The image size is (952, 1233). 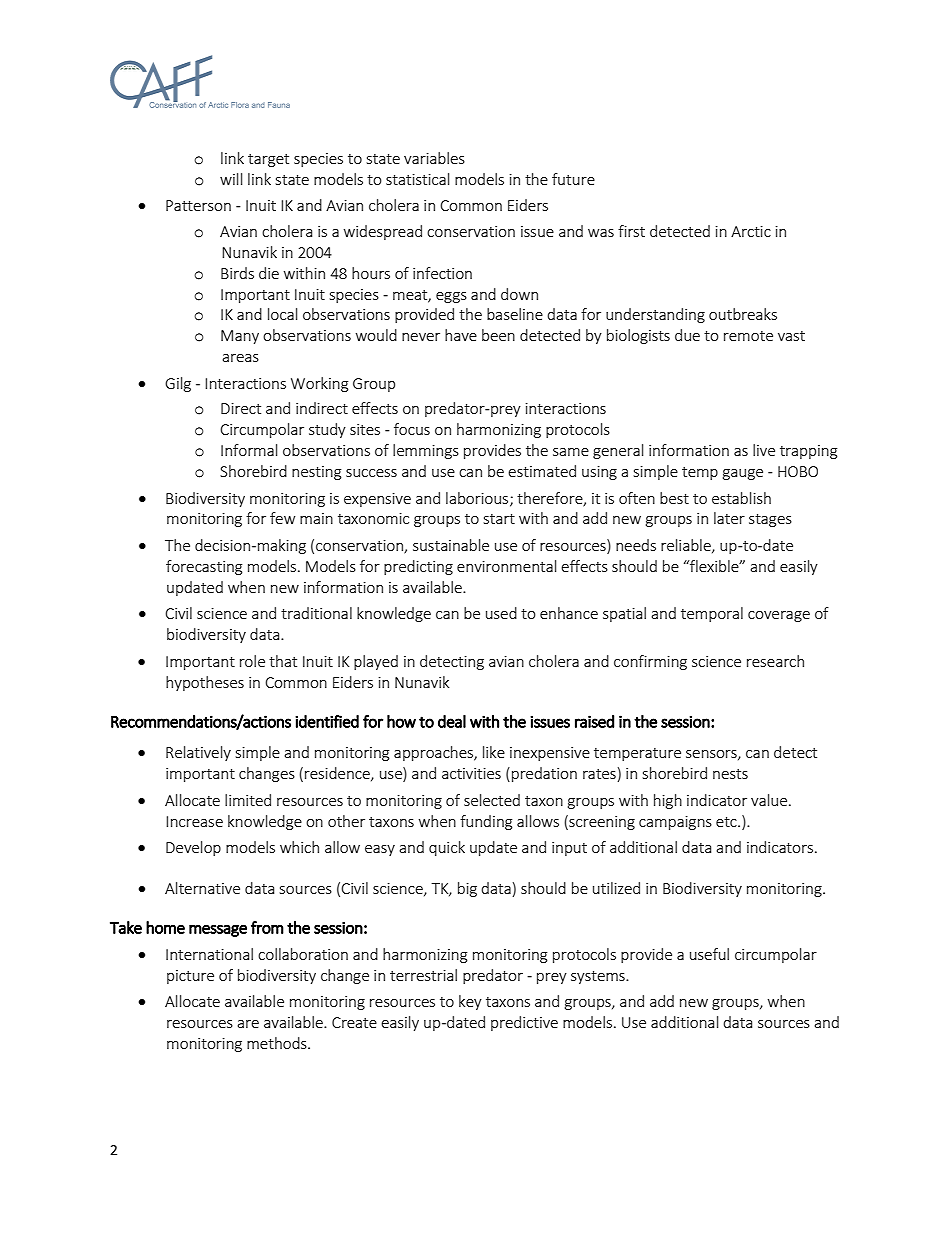 What do you see at coordinates (748, 336) in the document?
I see `remote` at bounding box center [748, 336].
